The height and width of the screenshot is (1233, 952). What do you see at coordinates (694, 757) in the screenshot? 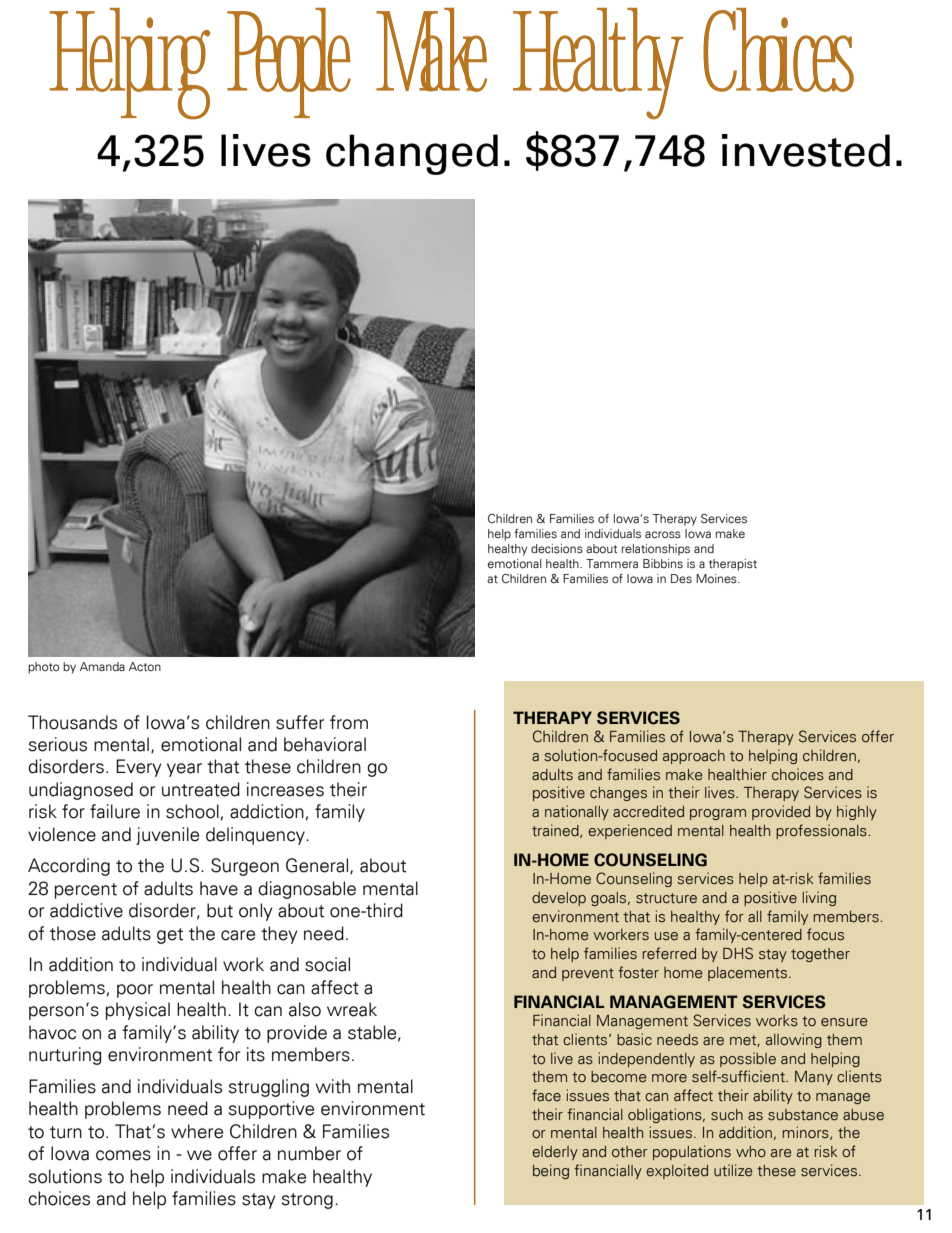
I see `approach` at bounding box center [694, 757].
